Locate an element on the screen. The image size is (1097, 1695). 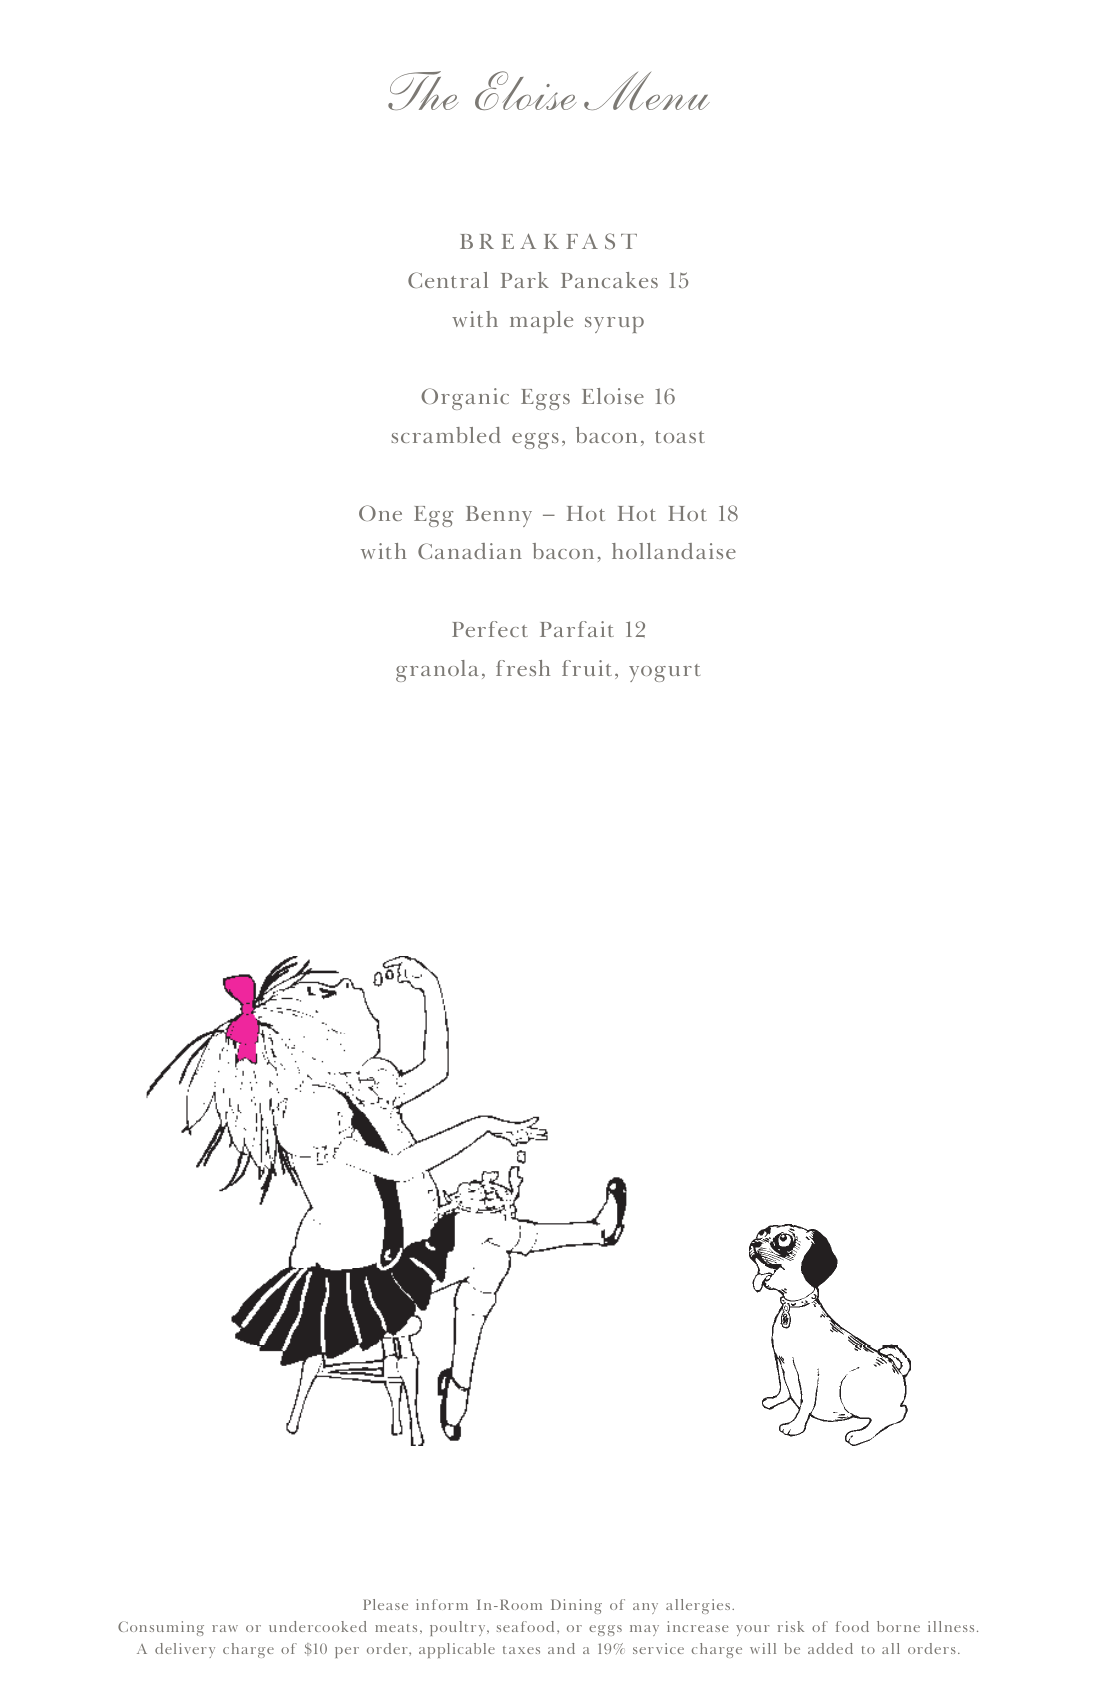
toast is located at coordinates (680, 437).
